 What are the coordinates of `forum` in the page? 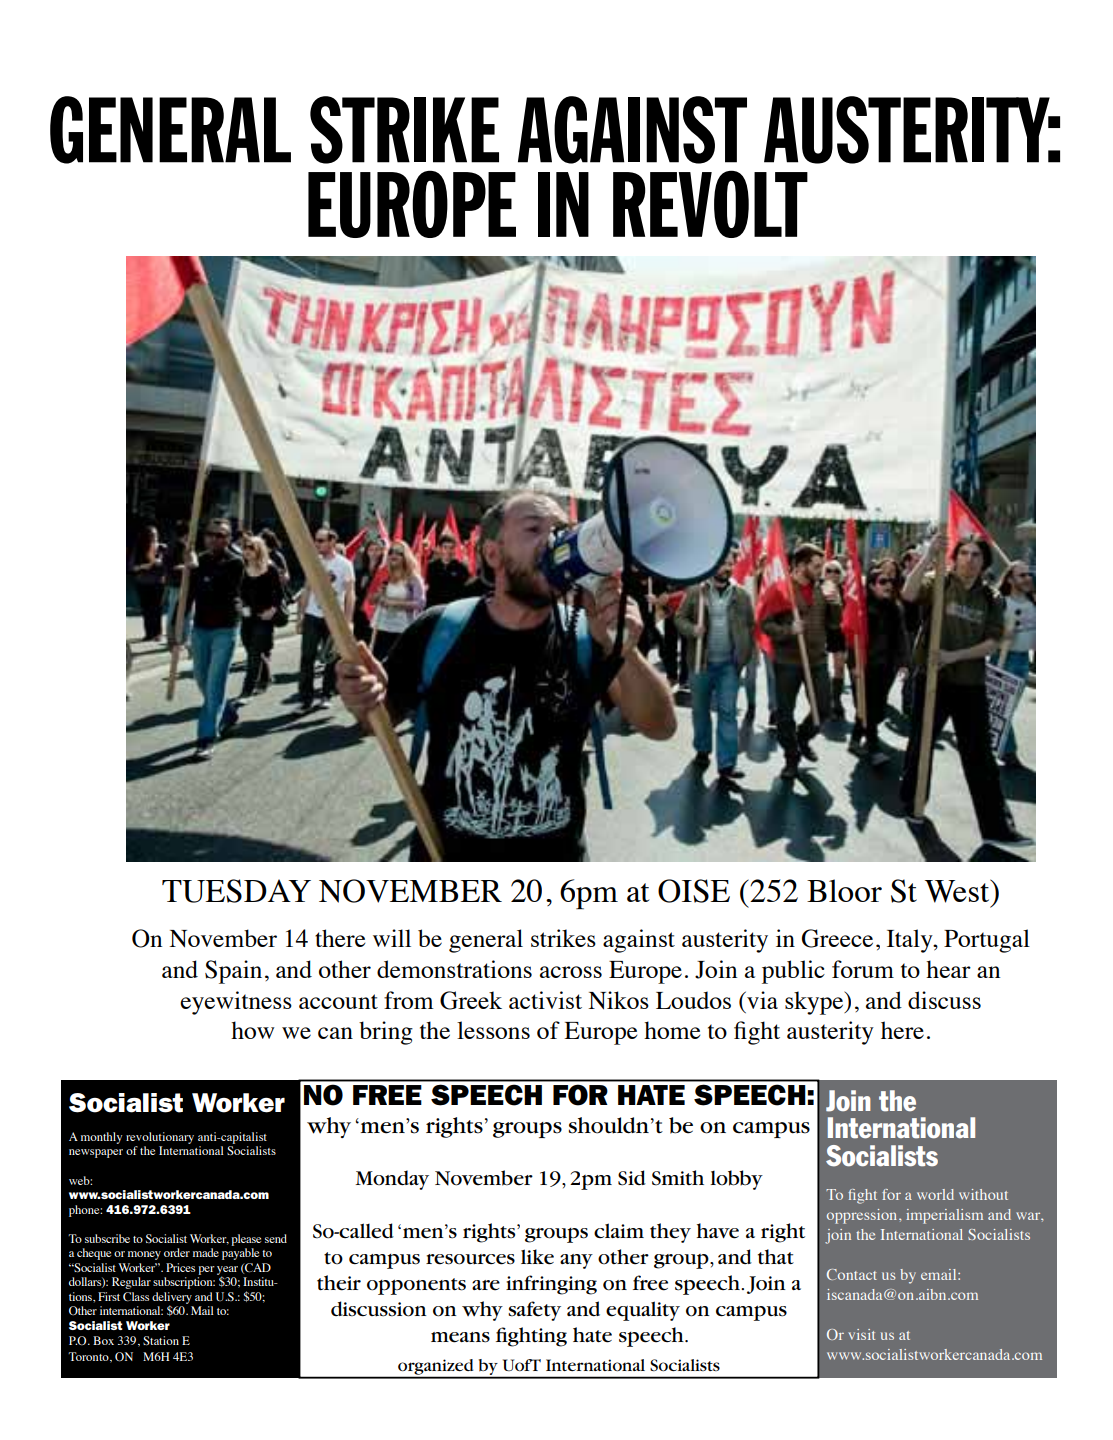 It's located at (863, 969).
